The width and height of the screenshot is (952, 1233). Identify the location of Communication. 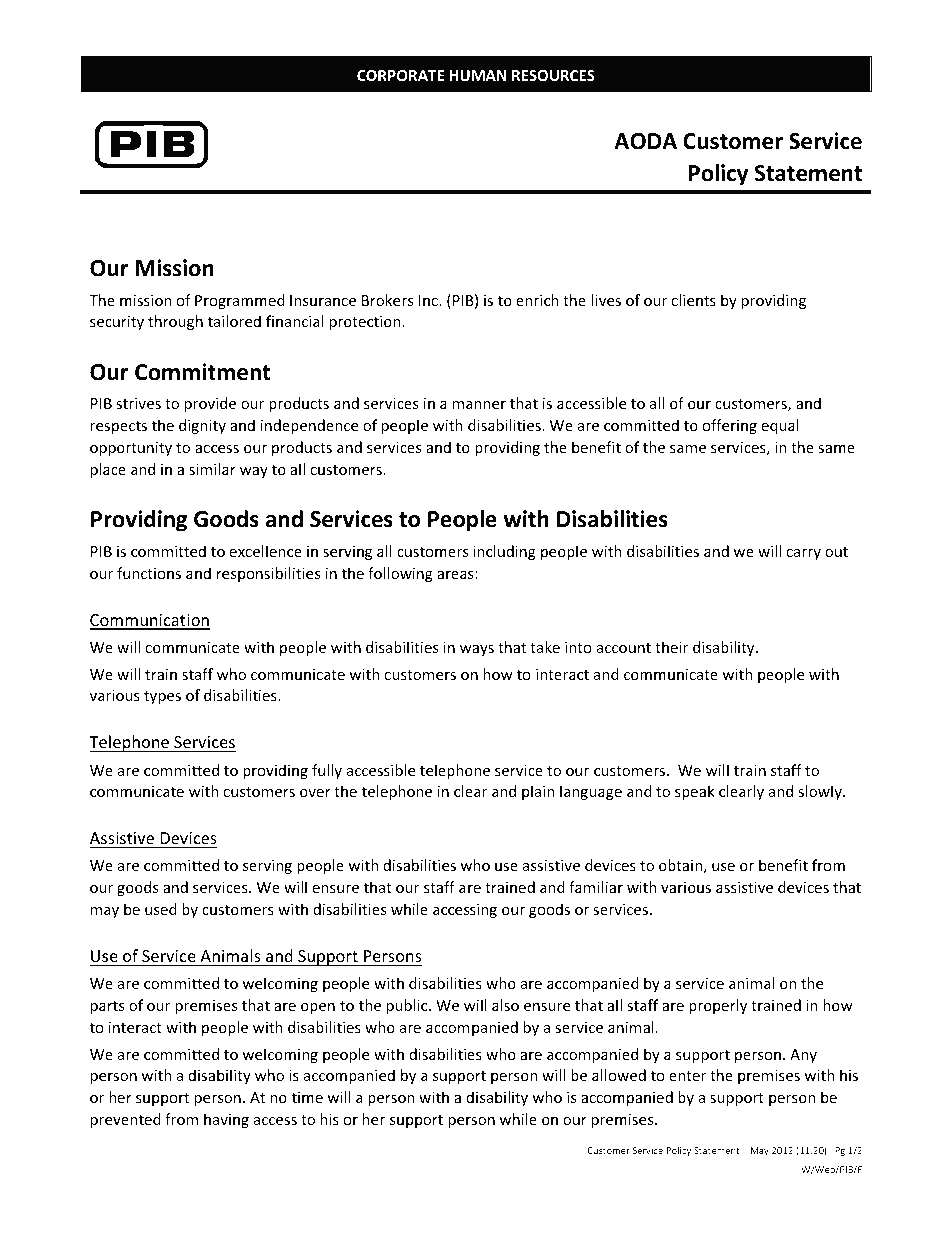
(150, 621).
